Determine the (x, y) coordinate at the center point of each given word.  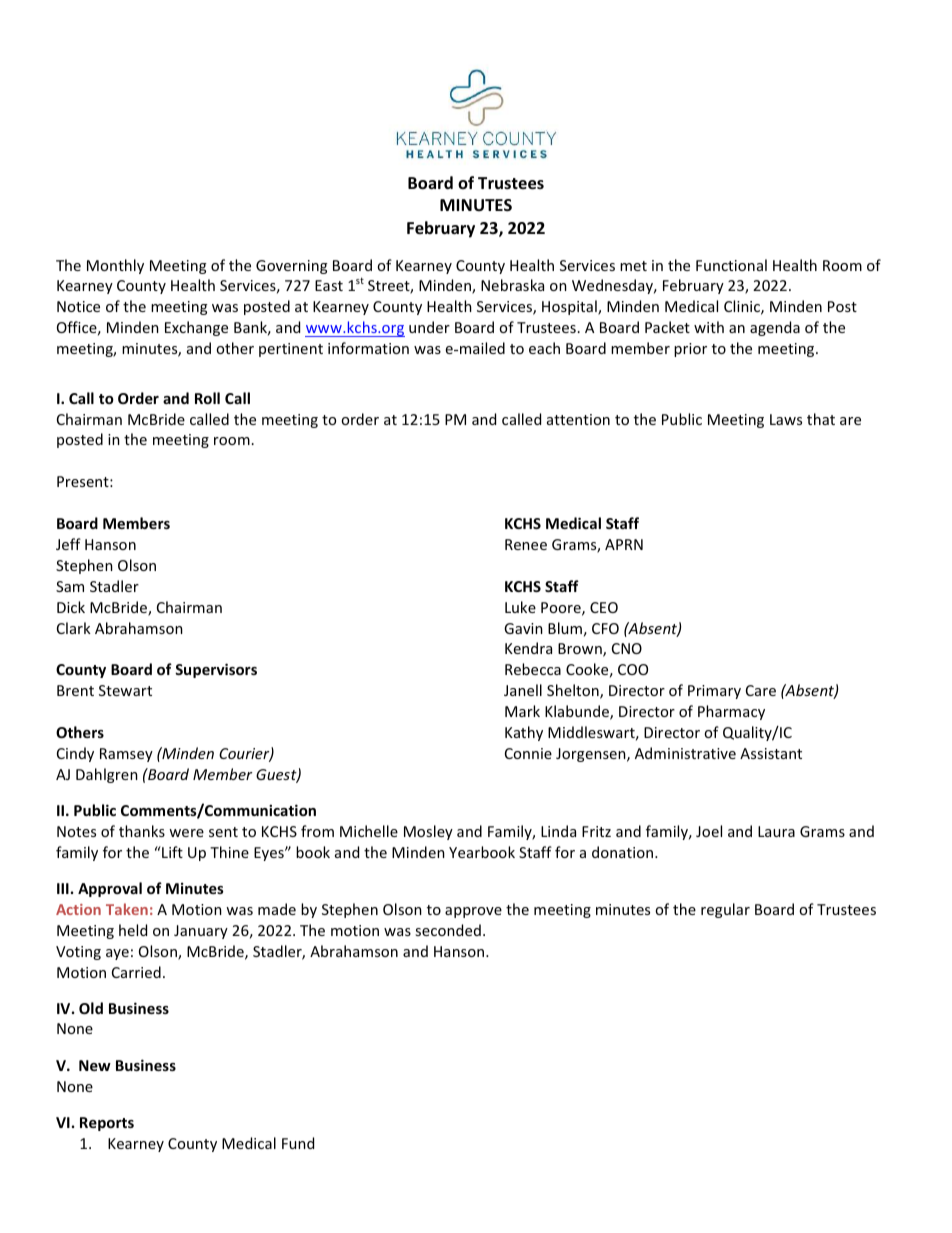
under (429, 327)
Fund (298, 1143)
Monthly (115, 266)
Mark (522, 711)
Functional (731, 265)
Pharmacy (731, 712)
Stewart (125, 690)
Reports (107, 1124)
